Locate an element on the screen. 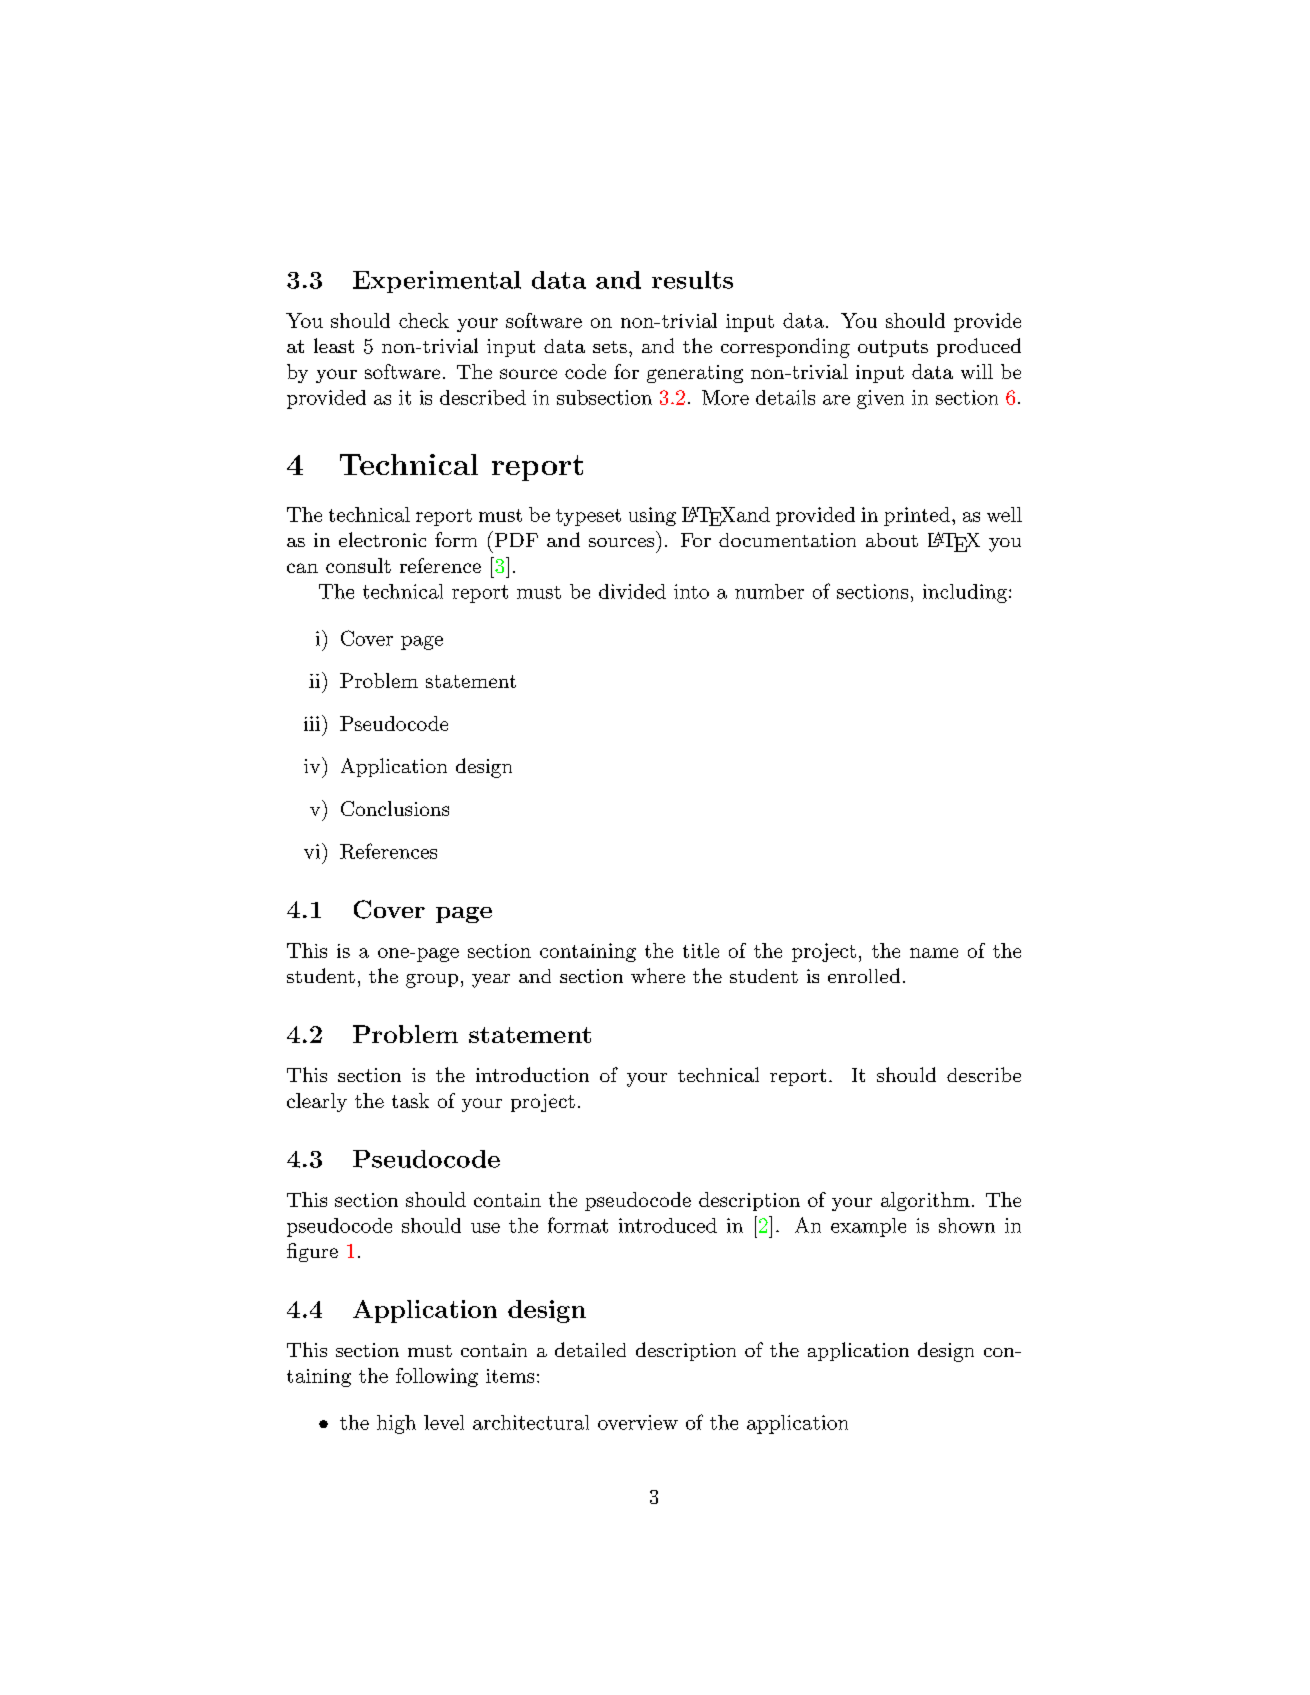 Image resolution: width=1310 pixels, height=1695 pixels. example is located at coordinates (868, 1227).
